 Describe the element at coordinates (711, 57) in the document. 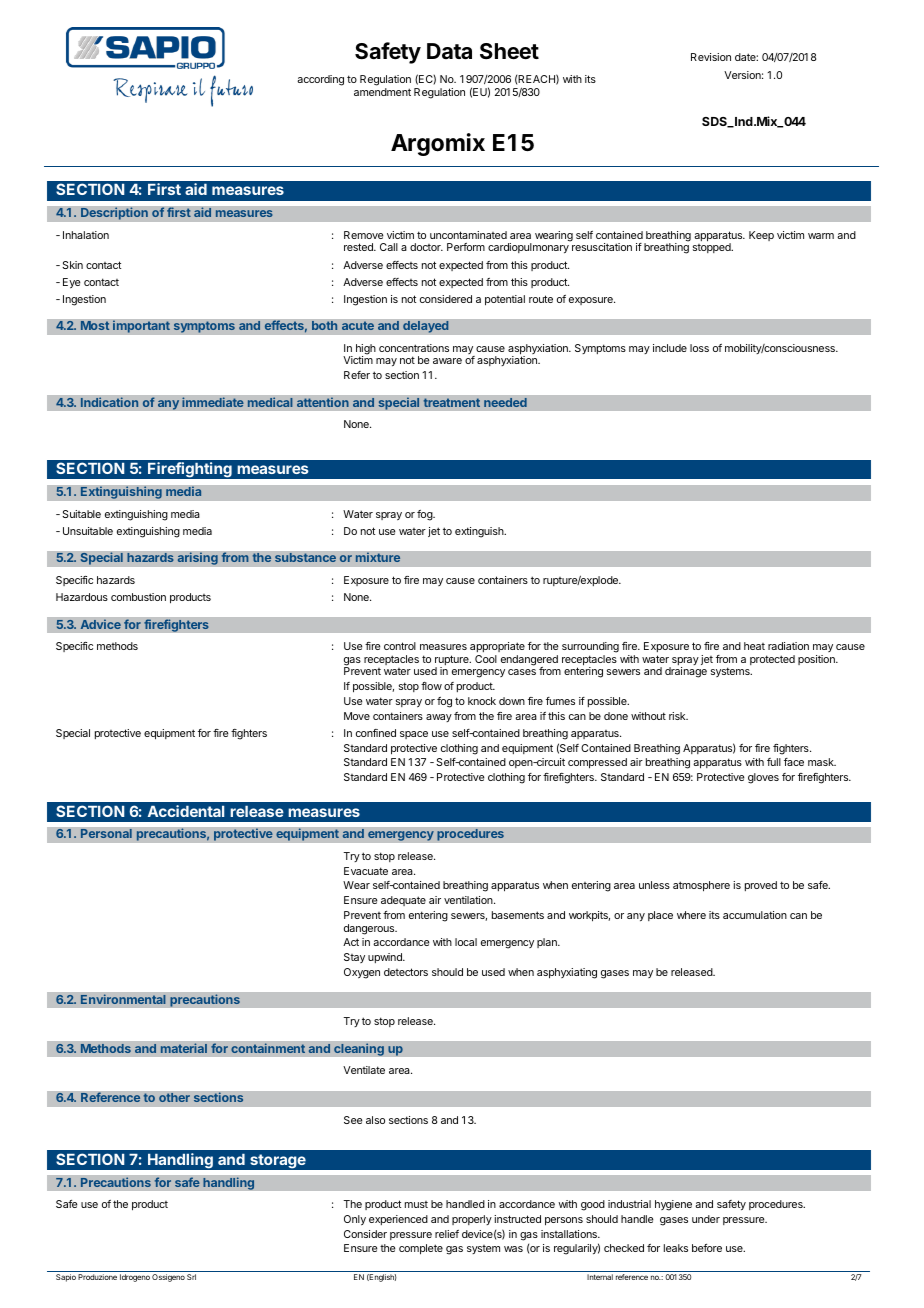

I see `Revision` at that location.
